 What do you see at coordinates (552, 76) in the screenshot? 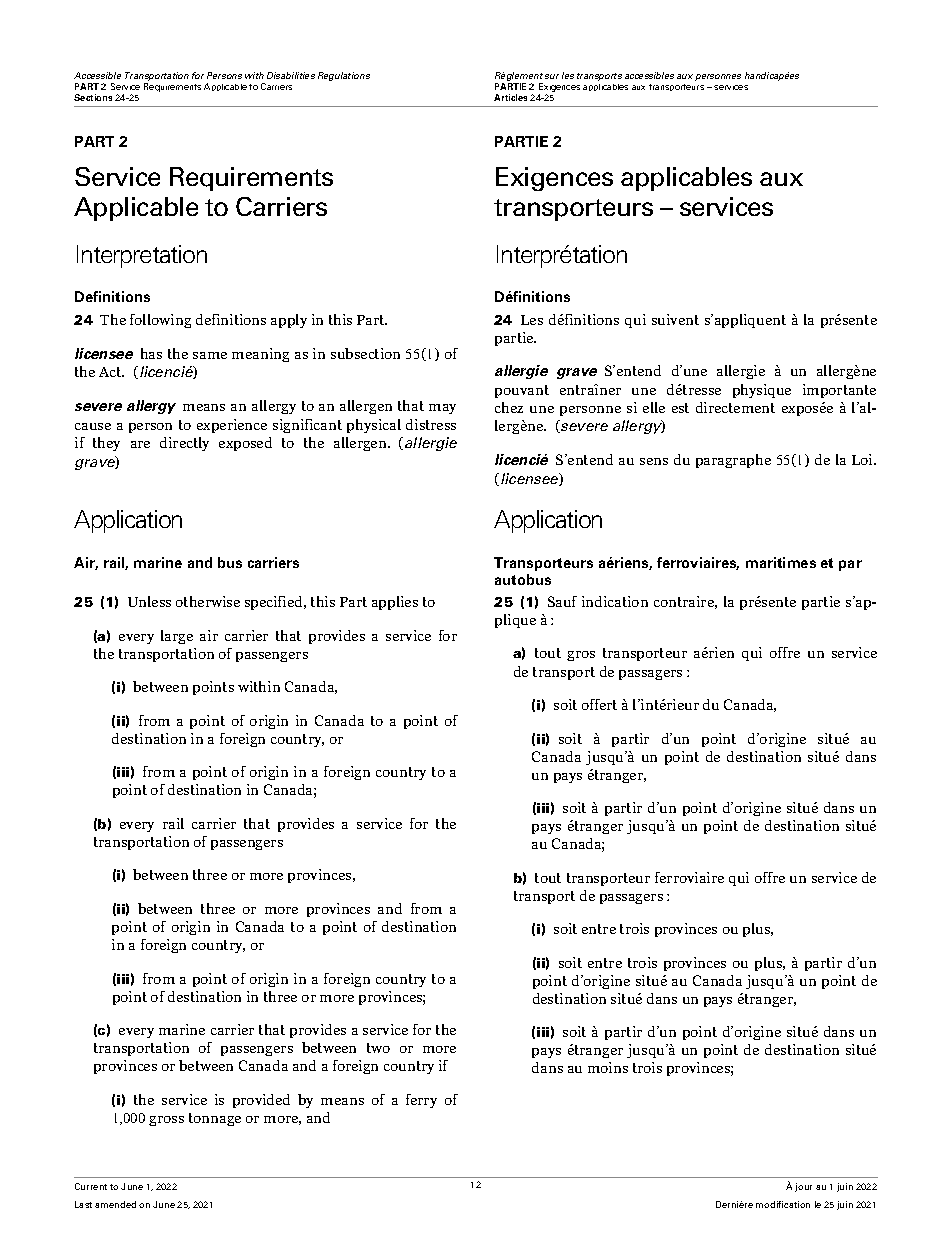
I see `sur` at bounding box center [552, 76].
